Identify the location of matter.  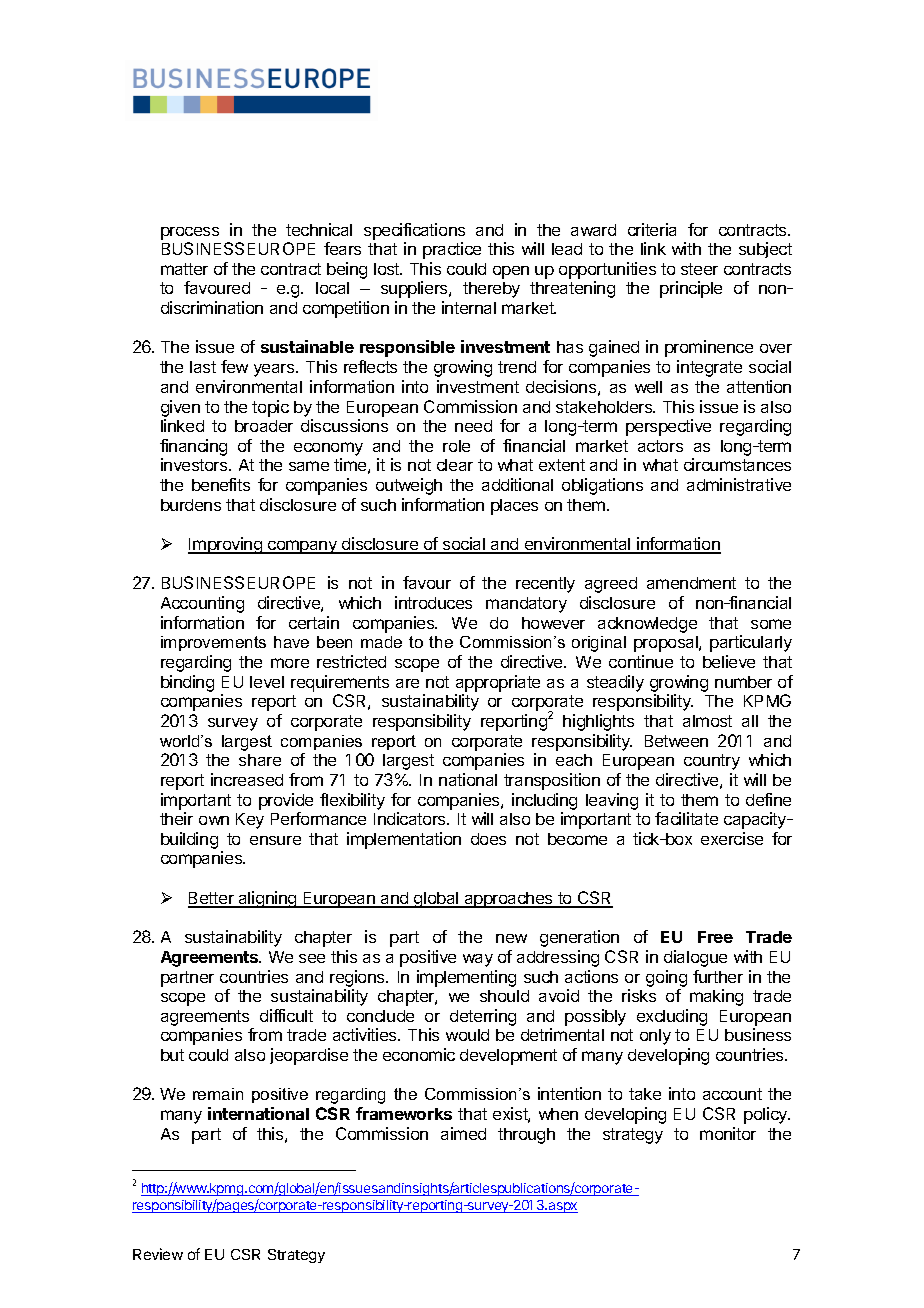
(184, 269).
